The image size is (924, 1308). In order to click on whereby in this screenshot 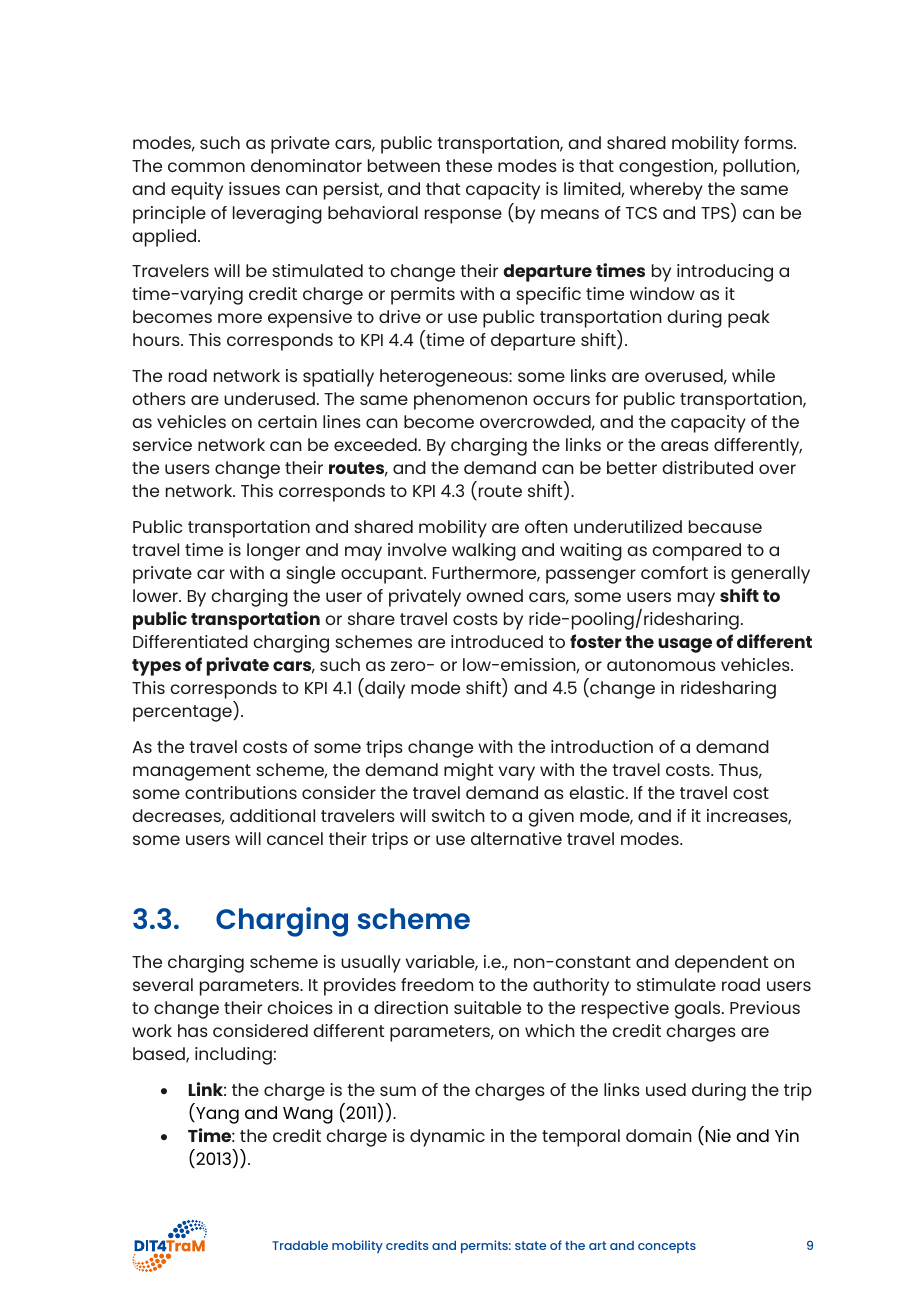, I will do `click(666, 191)`.
